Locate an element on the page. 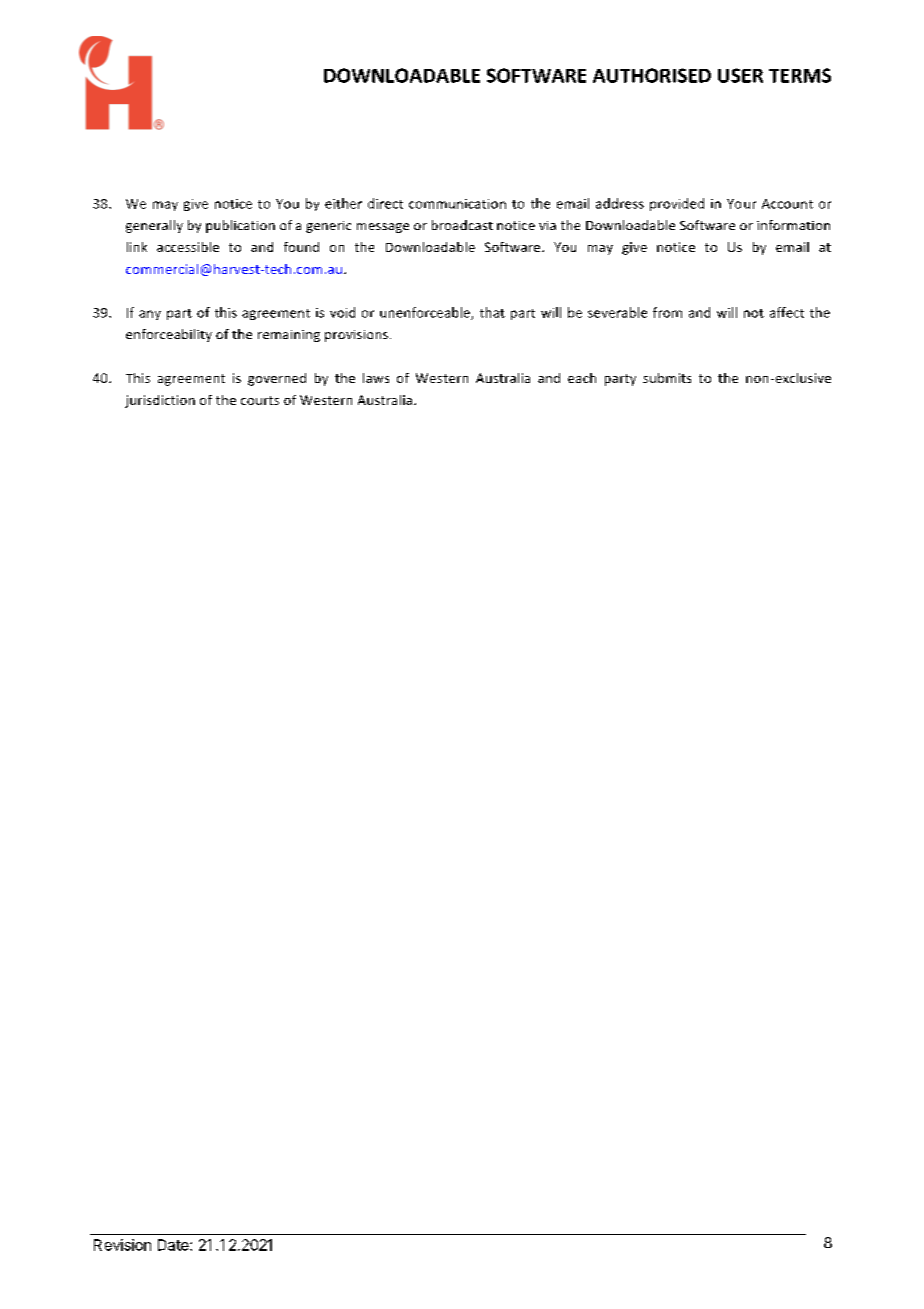 The image size is (924, 1309). communication is located at coordinates (457, 204).
